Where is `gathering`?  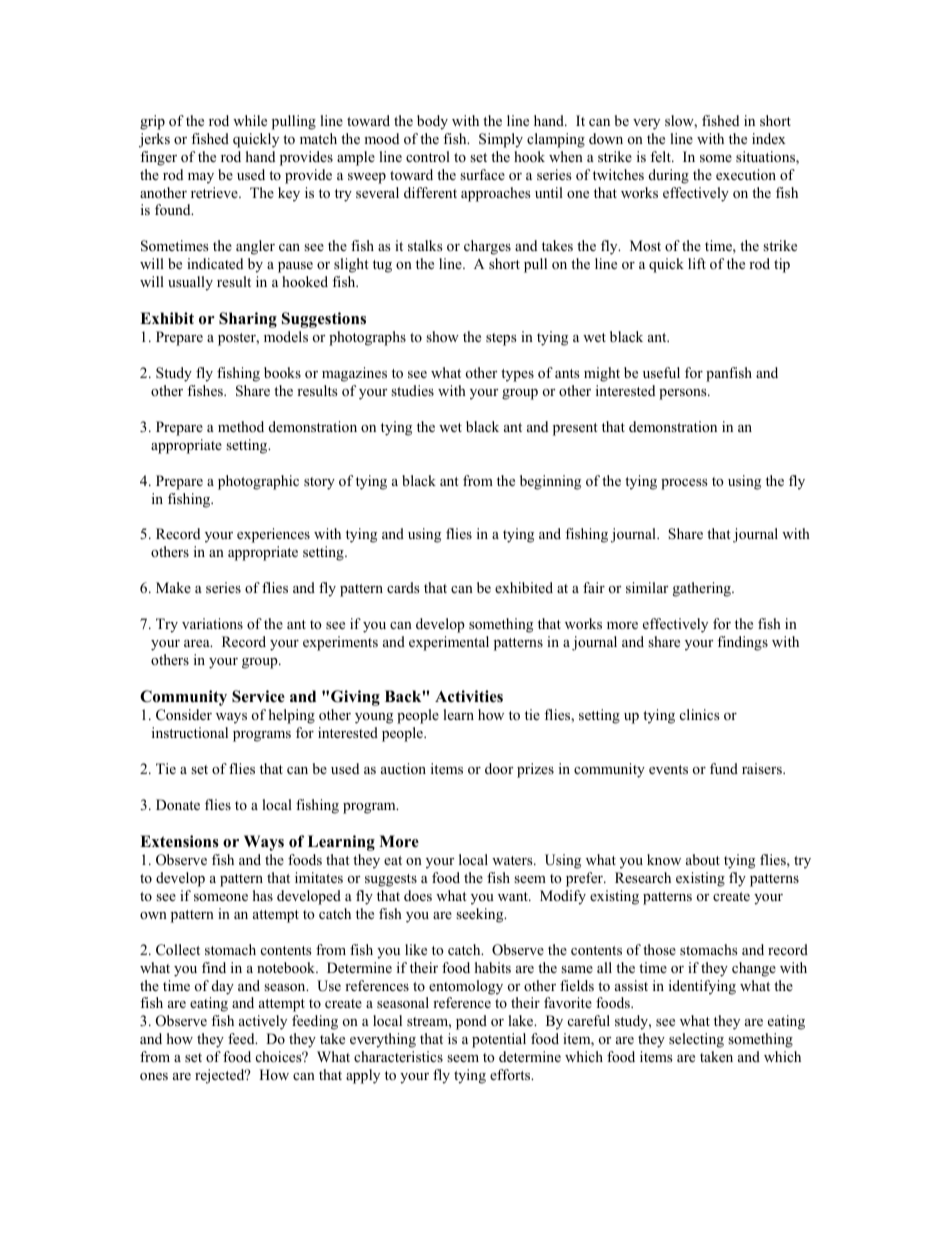 gathering is located at coordinates (703, 589).
